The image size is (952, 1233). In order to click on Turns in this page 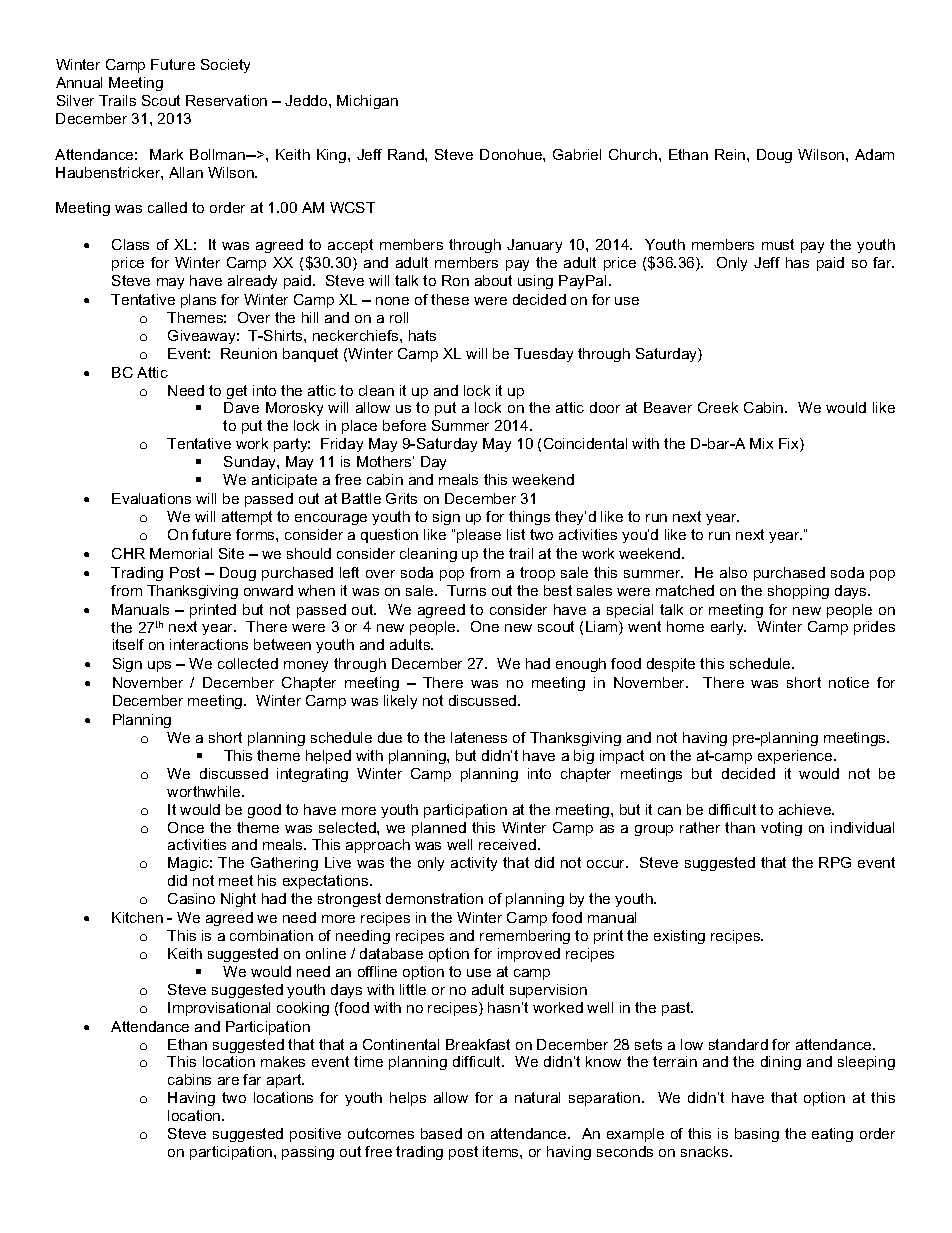, I will do `click(466, 590)`.
